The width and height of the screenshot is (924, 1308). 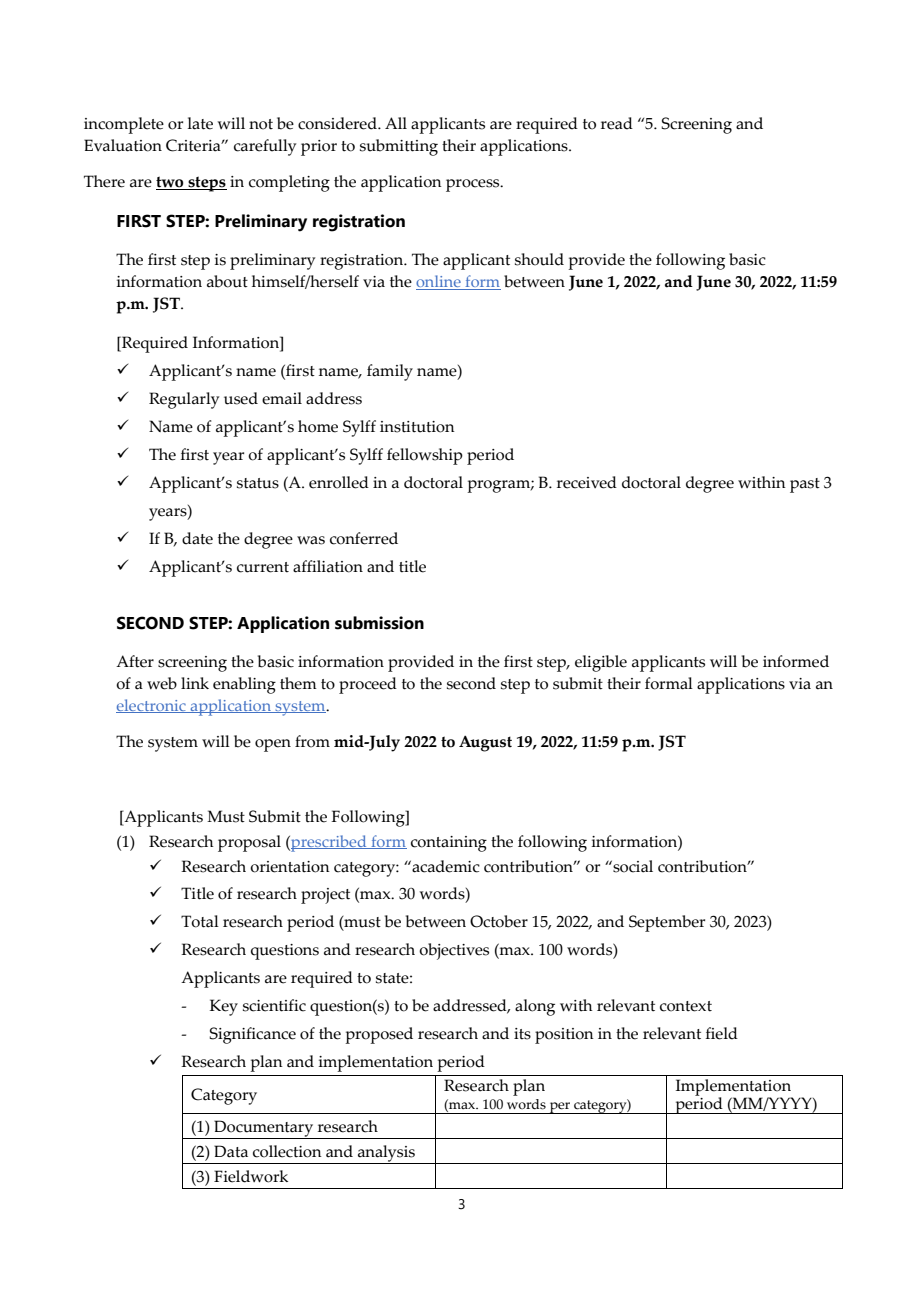 What do you see at coordinates (386, 1154) in the screenshot?
I see `analysis` at bounding box center [386, 1154].
